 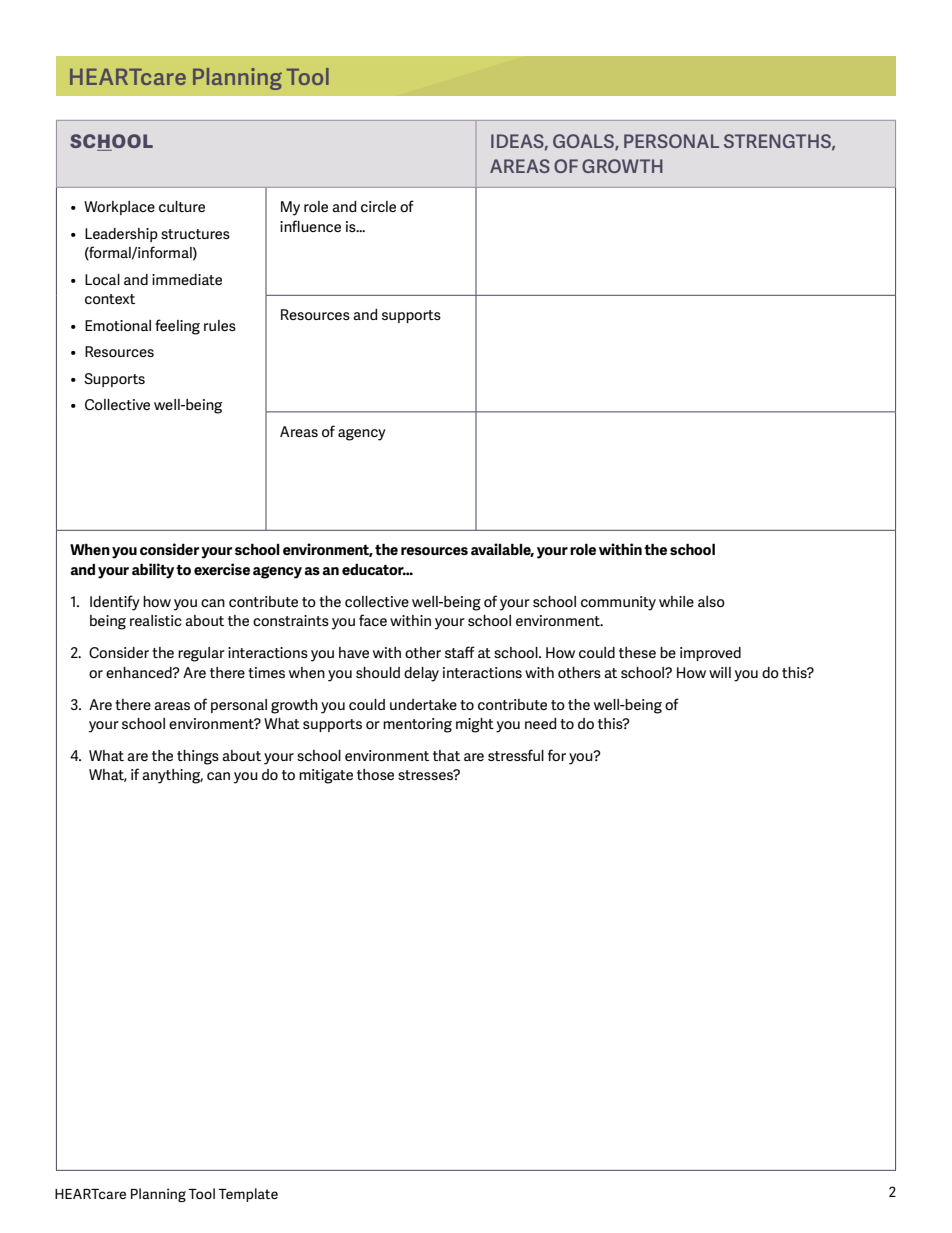 What do you see at coordinates (516, 755) in the screenshot?
I see `stressful` at bounding box center [516, 755].
